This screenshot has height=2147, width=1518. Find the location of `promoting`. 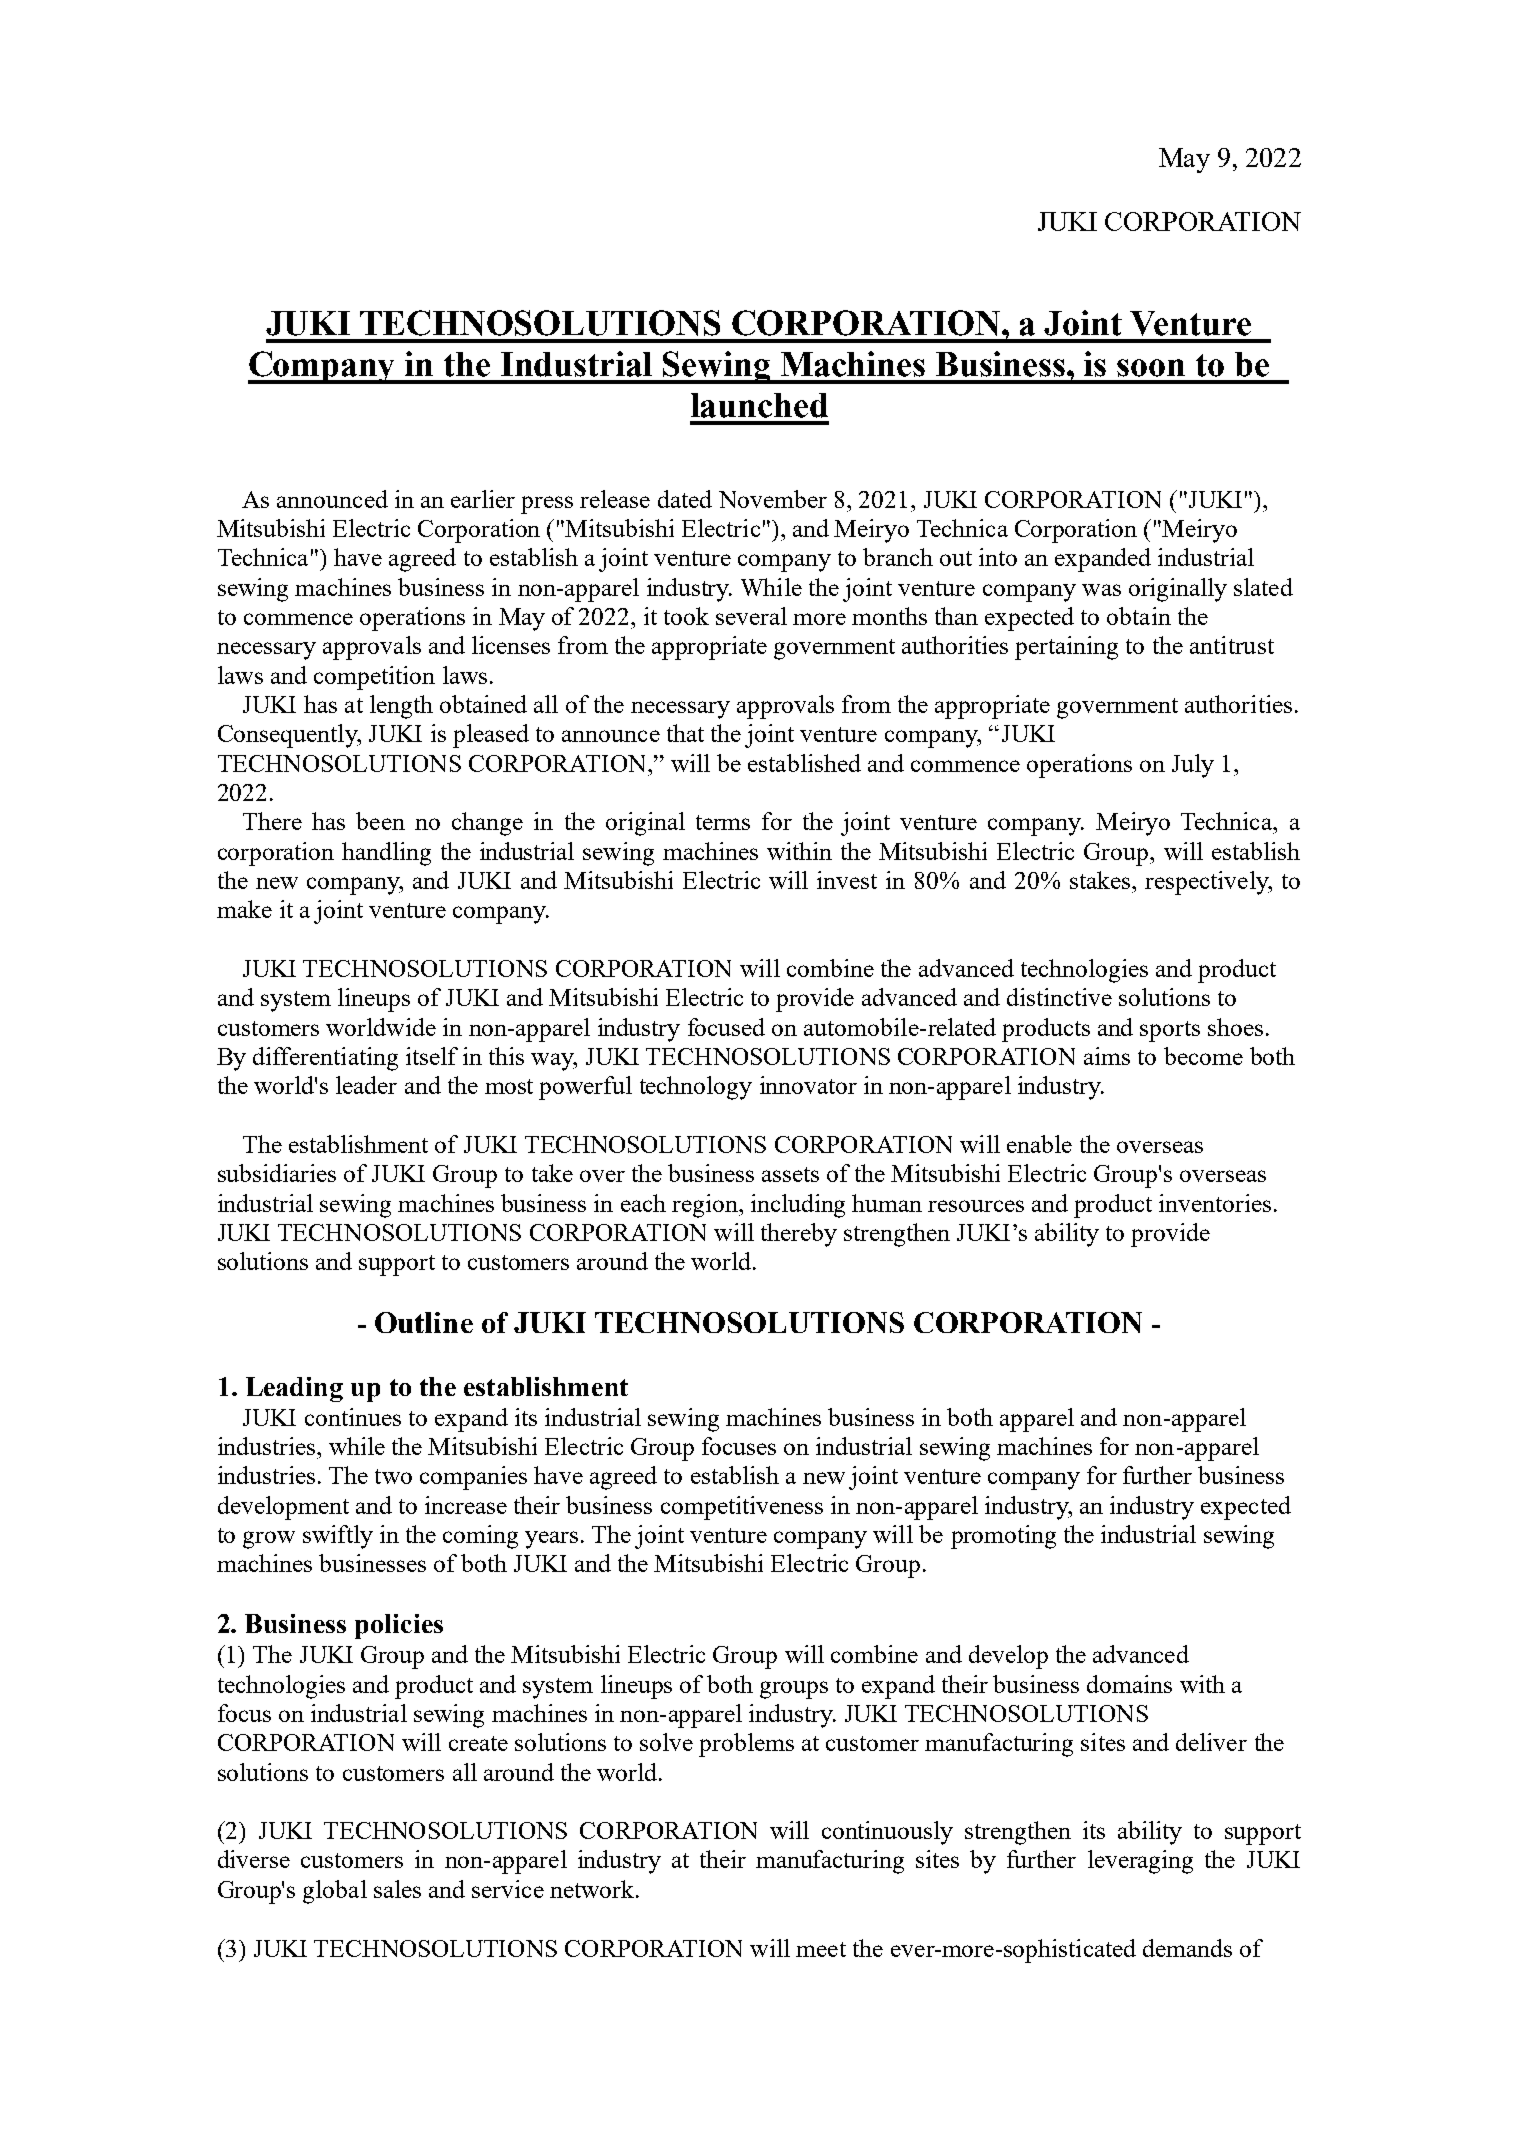

promoting is located at coordinates (1003, 1537).
